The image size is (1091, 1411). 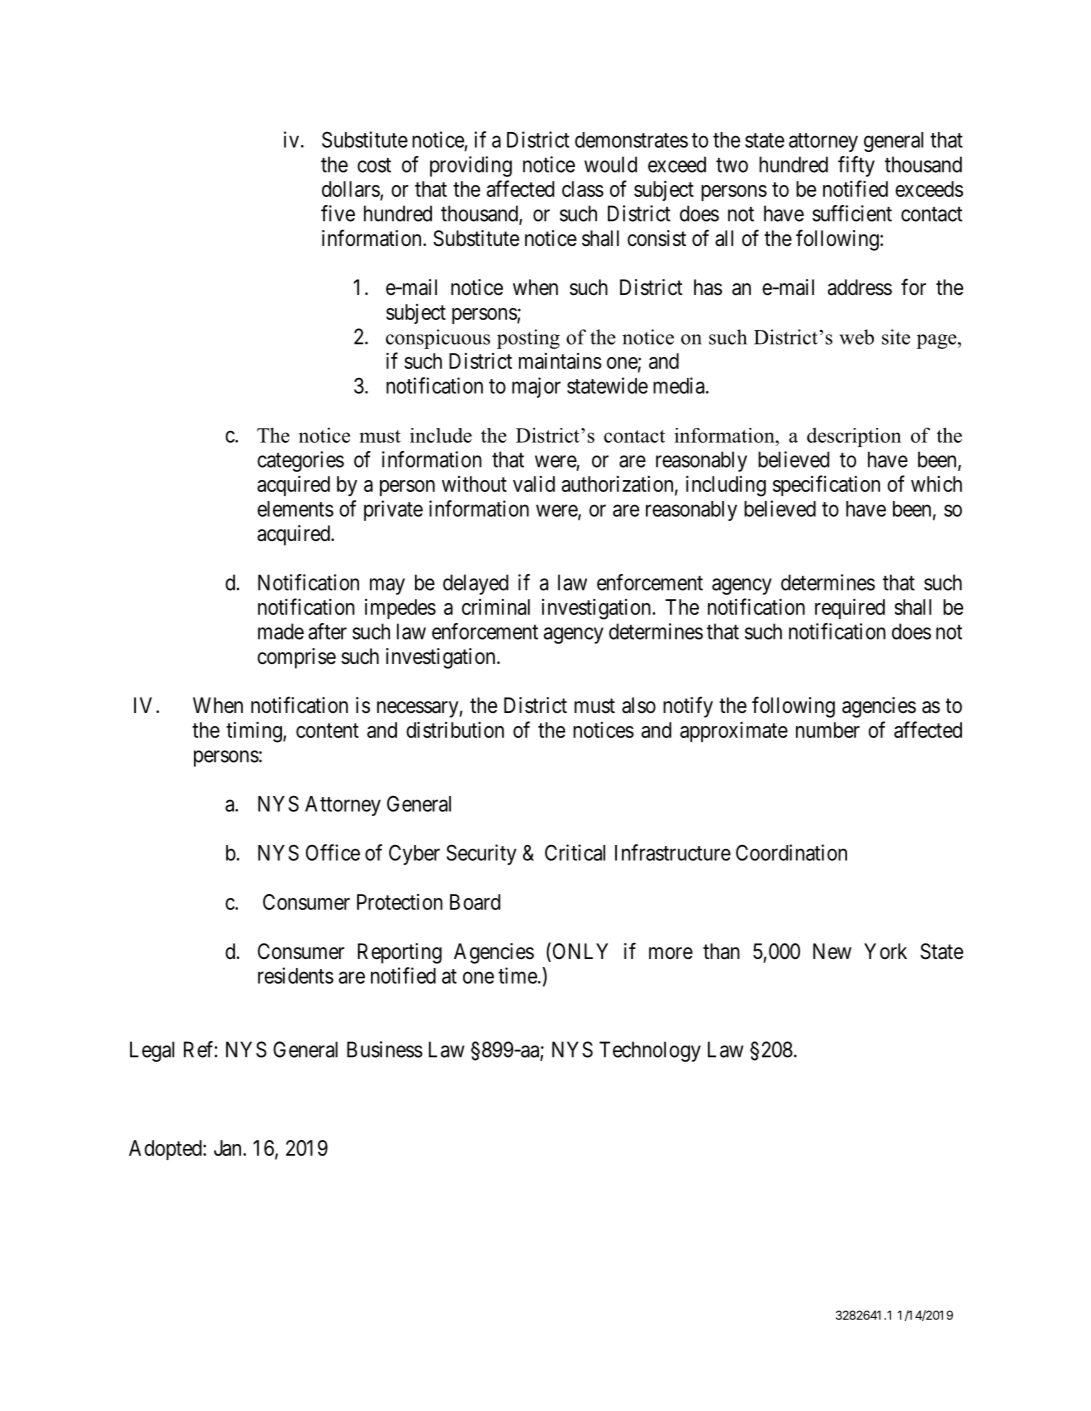 I want to click on New, so click(x=832, y=951).
